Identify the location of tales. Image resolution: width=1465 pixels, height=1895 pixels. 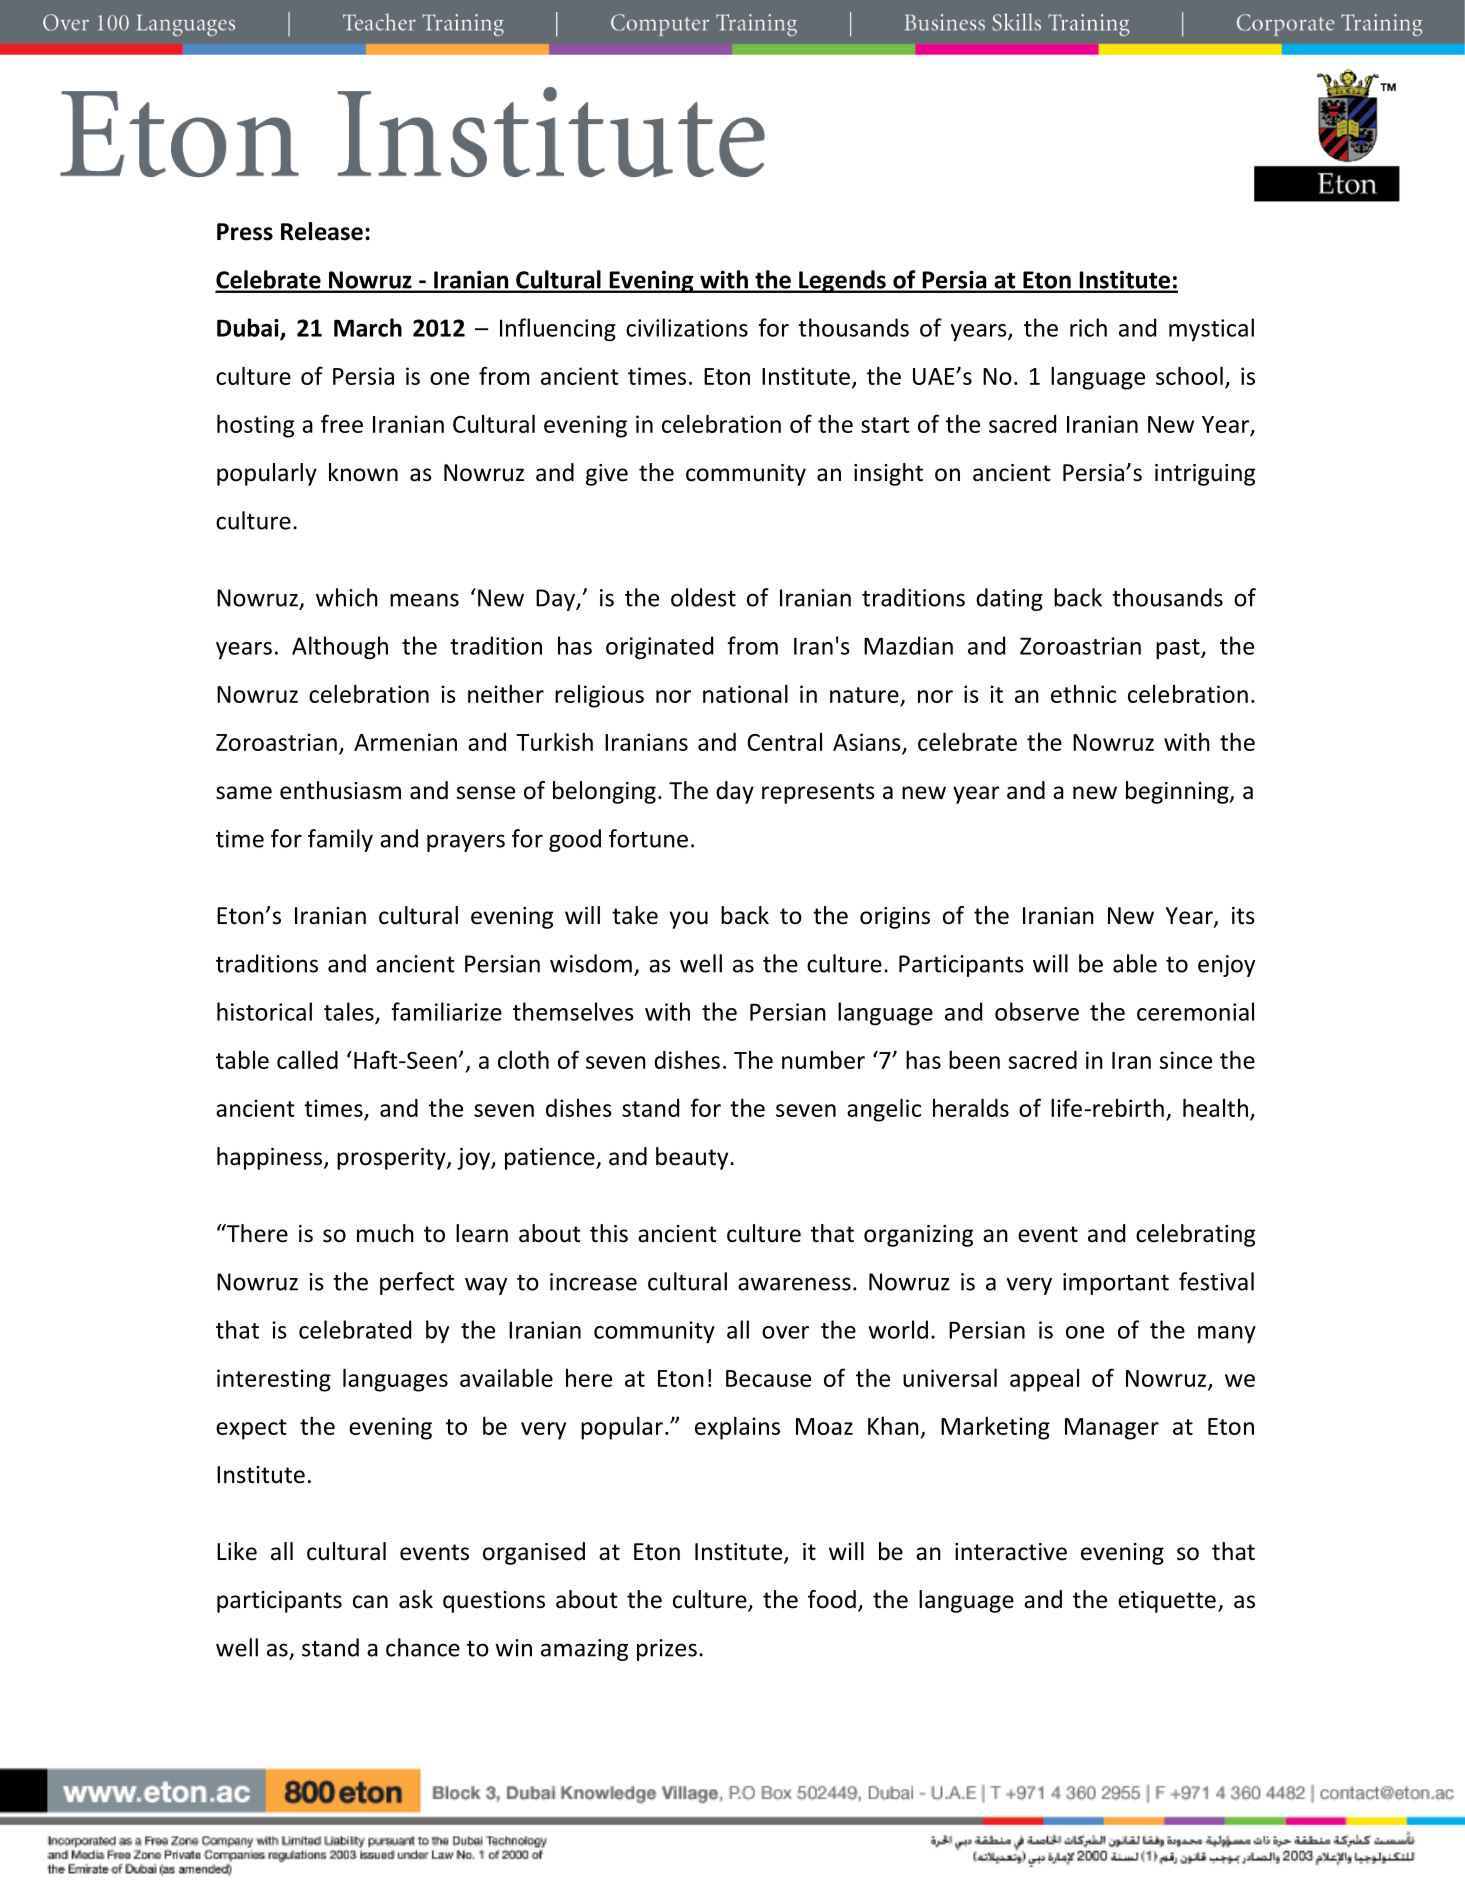
(350, 1012).
